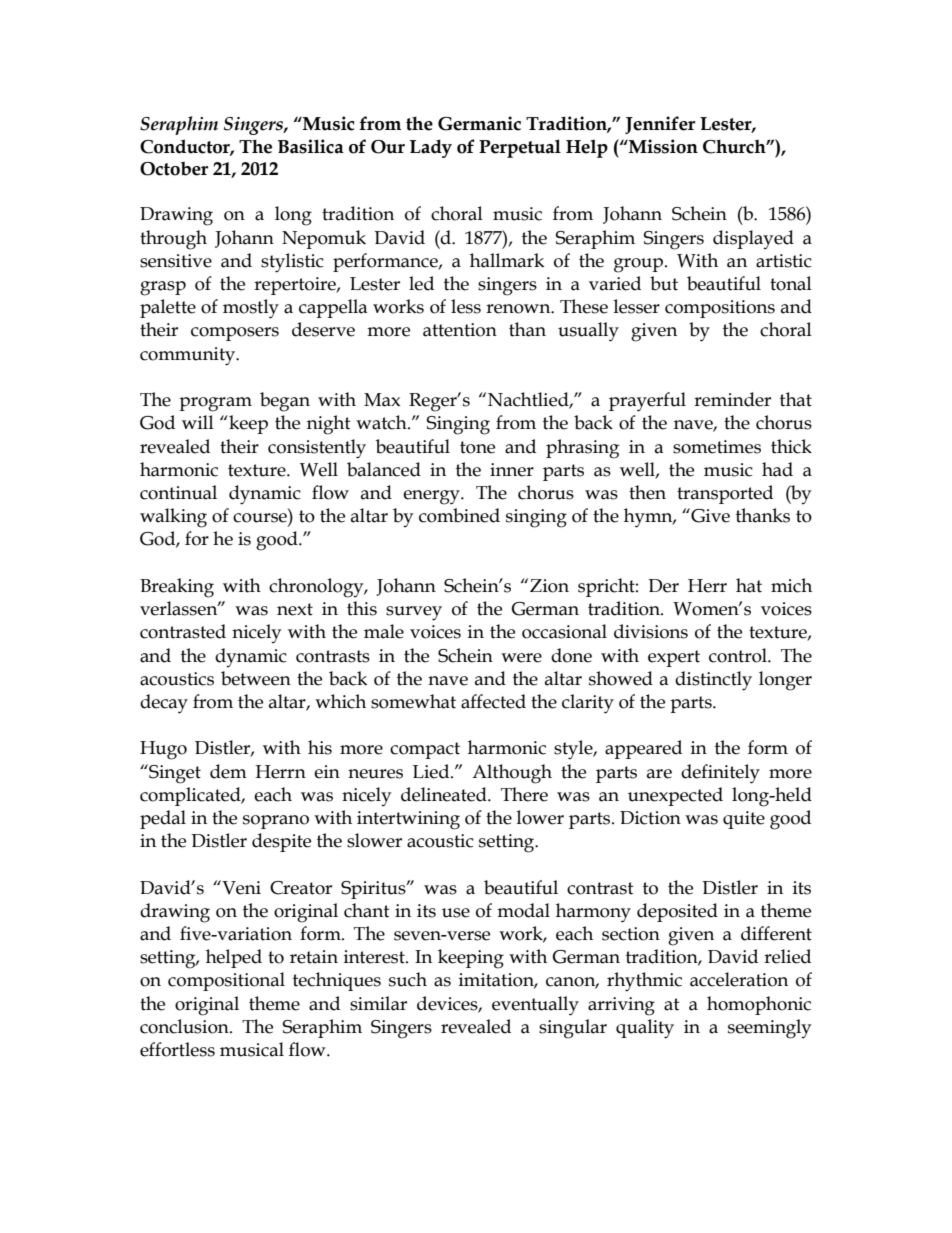  Describe the element at coordinates (256, 678) in the screenshot. I see `between` at that location.
